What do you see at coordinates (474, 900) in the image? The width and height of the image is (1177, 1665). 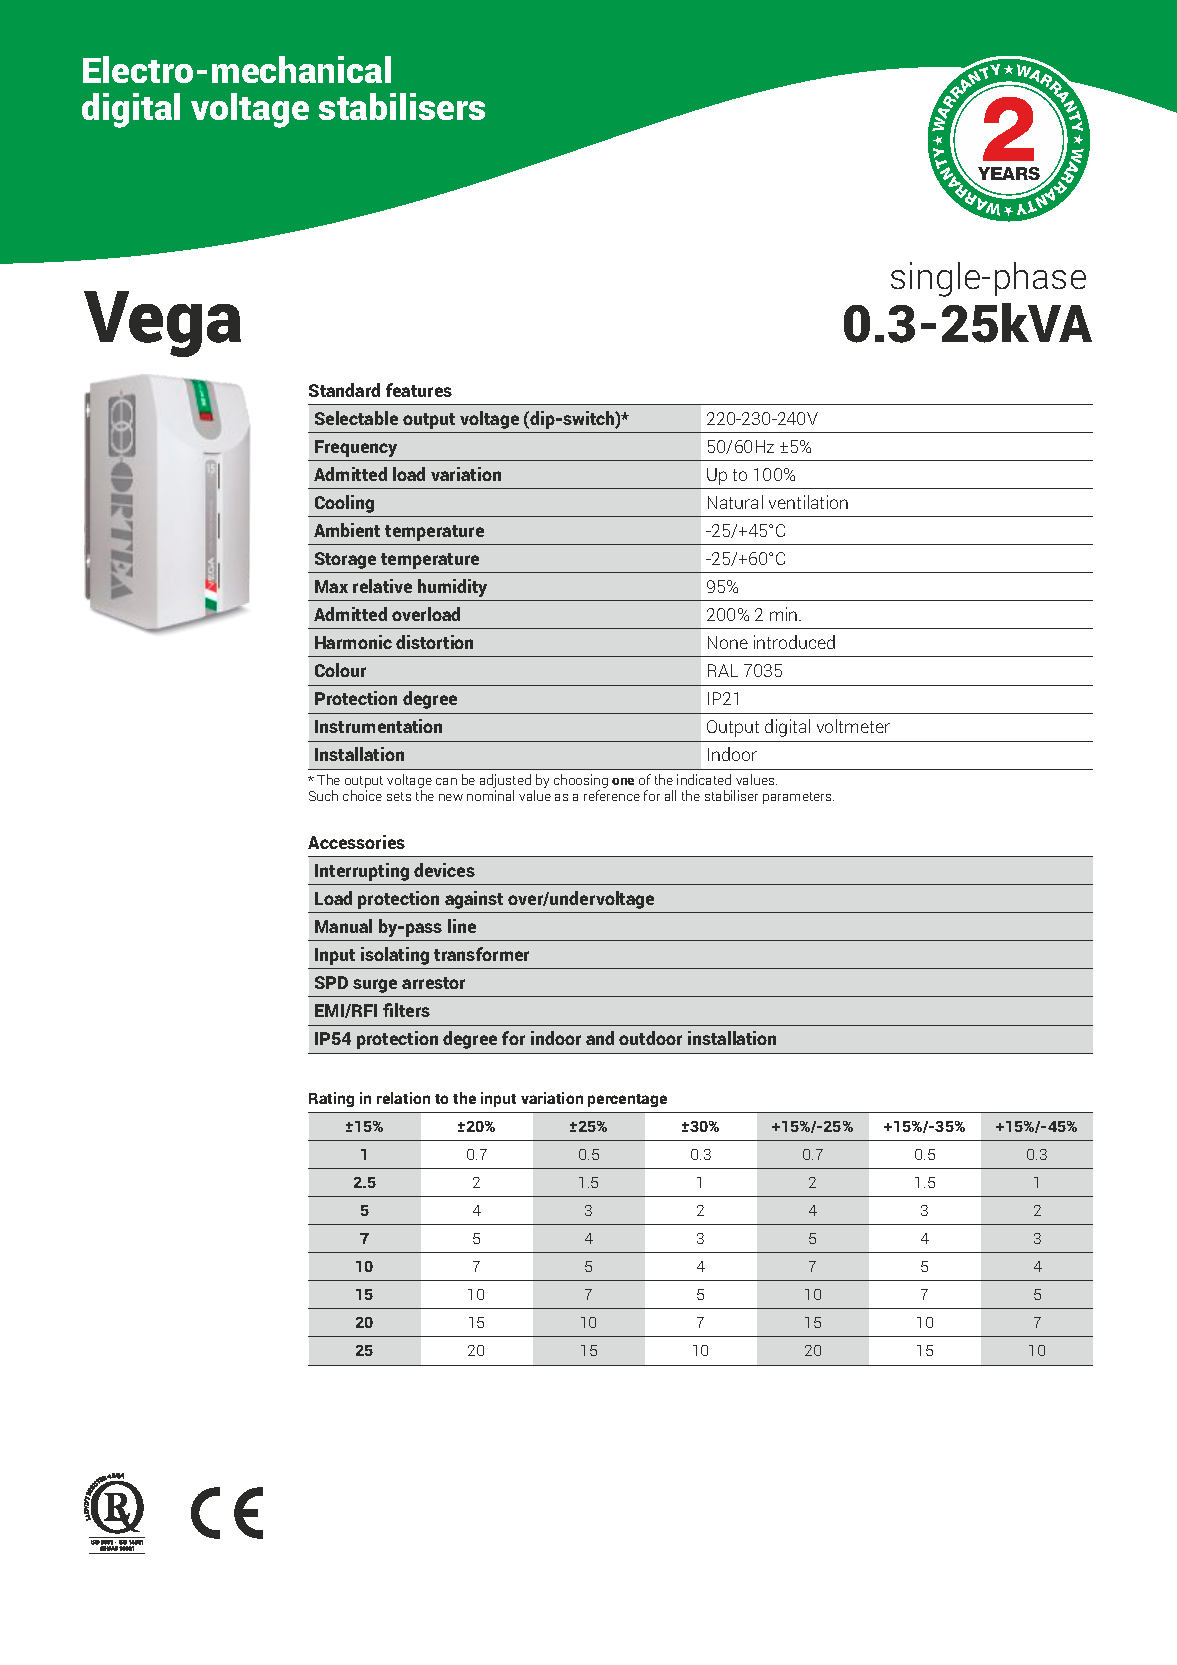 I see `against` at bounding box center [474, 900].
